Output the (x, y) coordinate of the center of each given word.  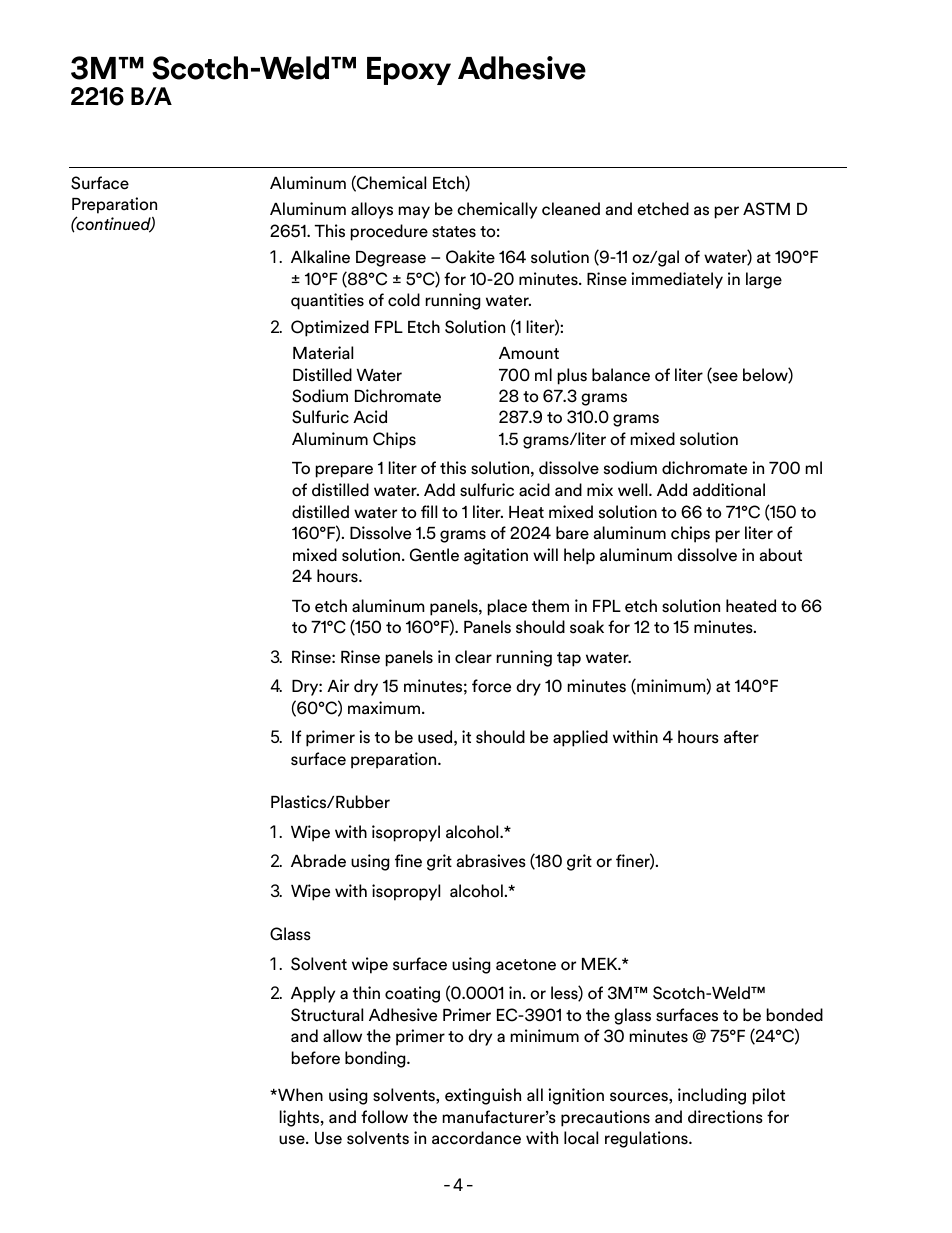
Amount (529, 353)
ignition (576, 1096)
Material (323, 353)
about (781, 555)
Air (338, 685)
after (741, 737)
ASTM (766, 209)
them (550, 606)
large (764, 280)
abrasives (491, 861)
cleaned (571, 209)
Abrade (318, 861)
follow (384, 1117)
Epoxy (409, 71)
